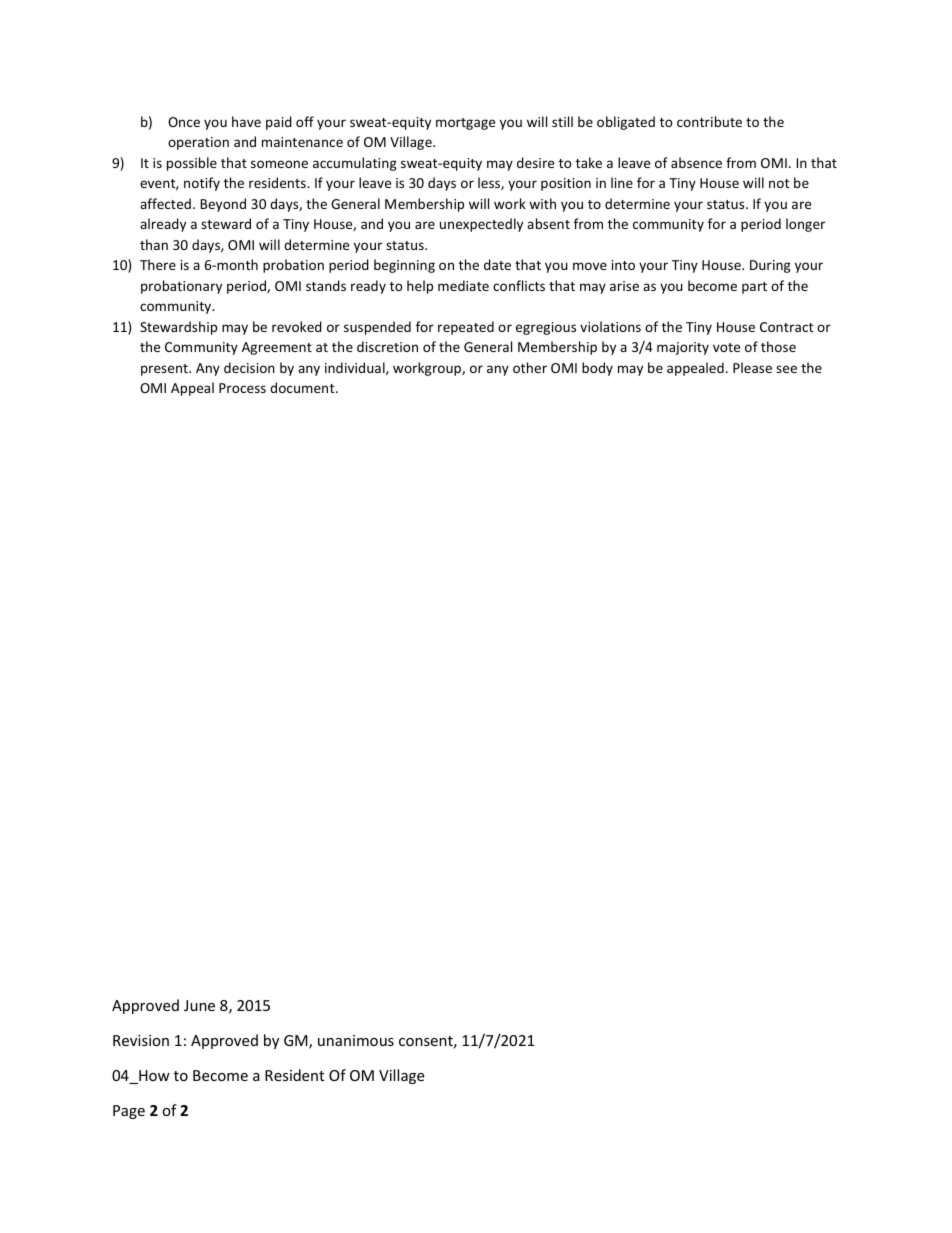 This document has width=952, height=1233. I want to click on Revision, so click(141, 1040).
